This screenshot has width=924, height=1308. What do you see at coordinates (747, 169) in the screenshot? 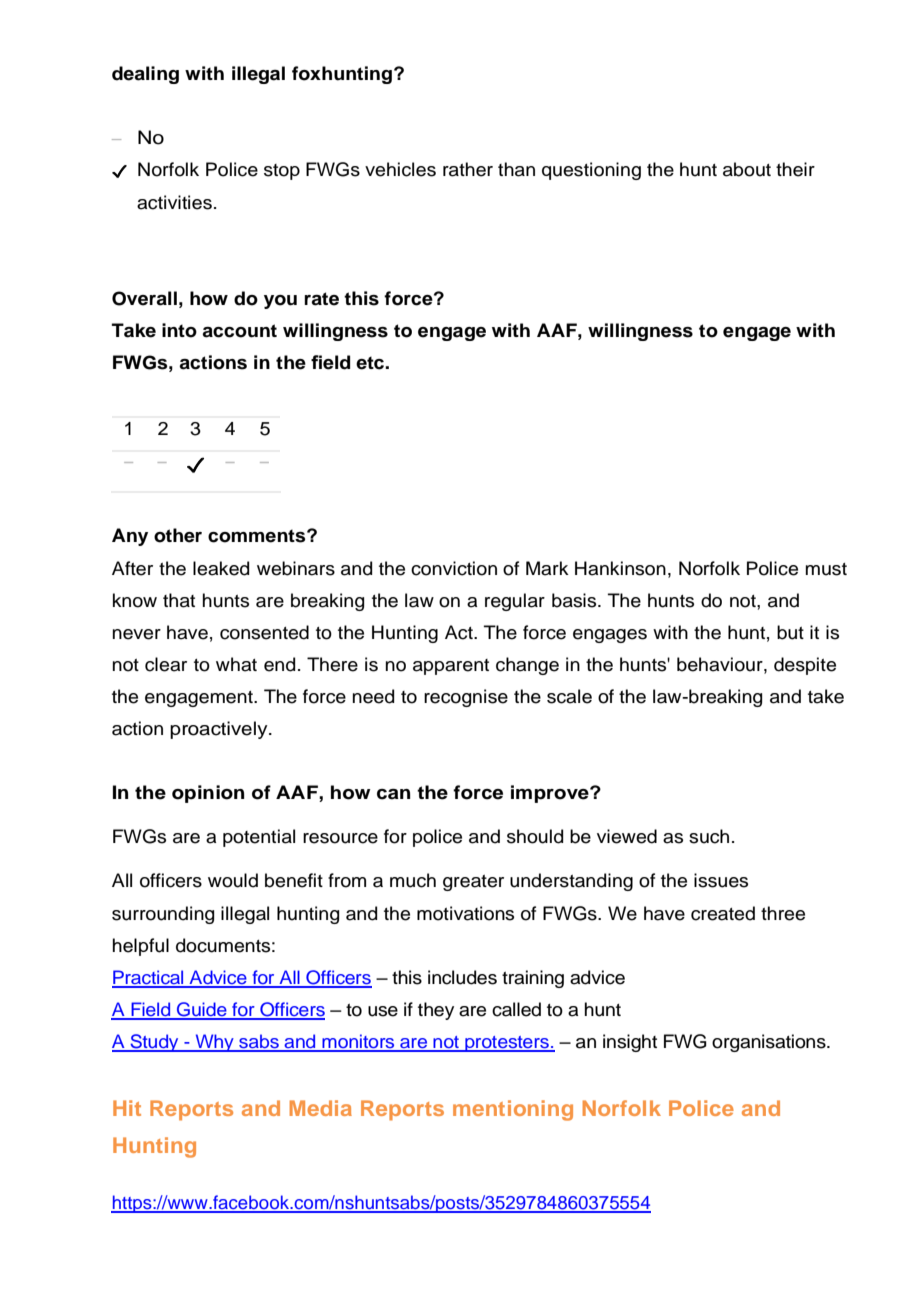
I see `about` at bounding box center [747, 169].
